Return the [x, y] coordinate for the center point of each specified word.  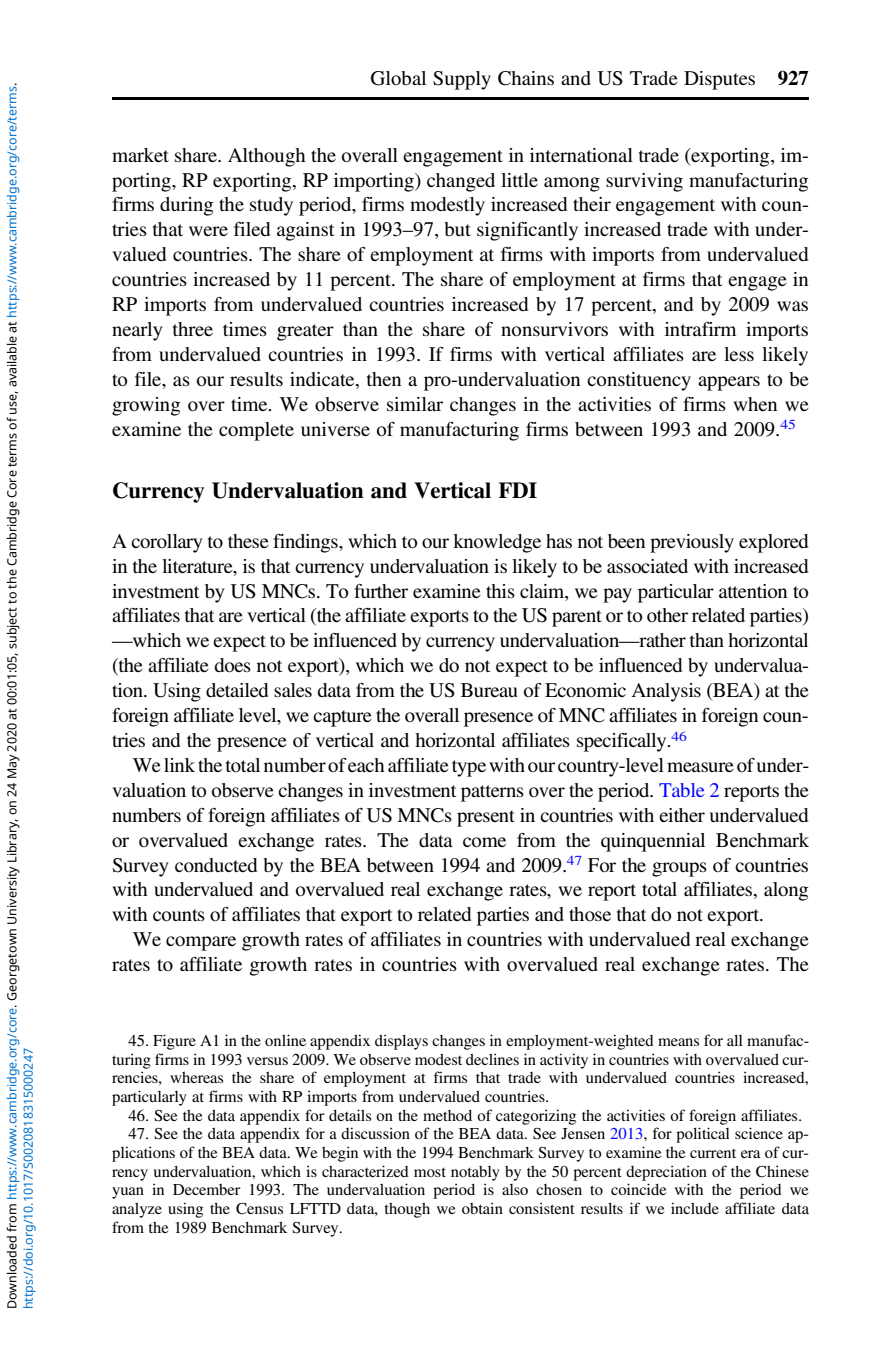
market [140, 155]
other [667, 615]
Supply [462, 80]
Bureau [489, 690]
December [207, 1189]
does [232, 665]
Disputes [719, 80]
